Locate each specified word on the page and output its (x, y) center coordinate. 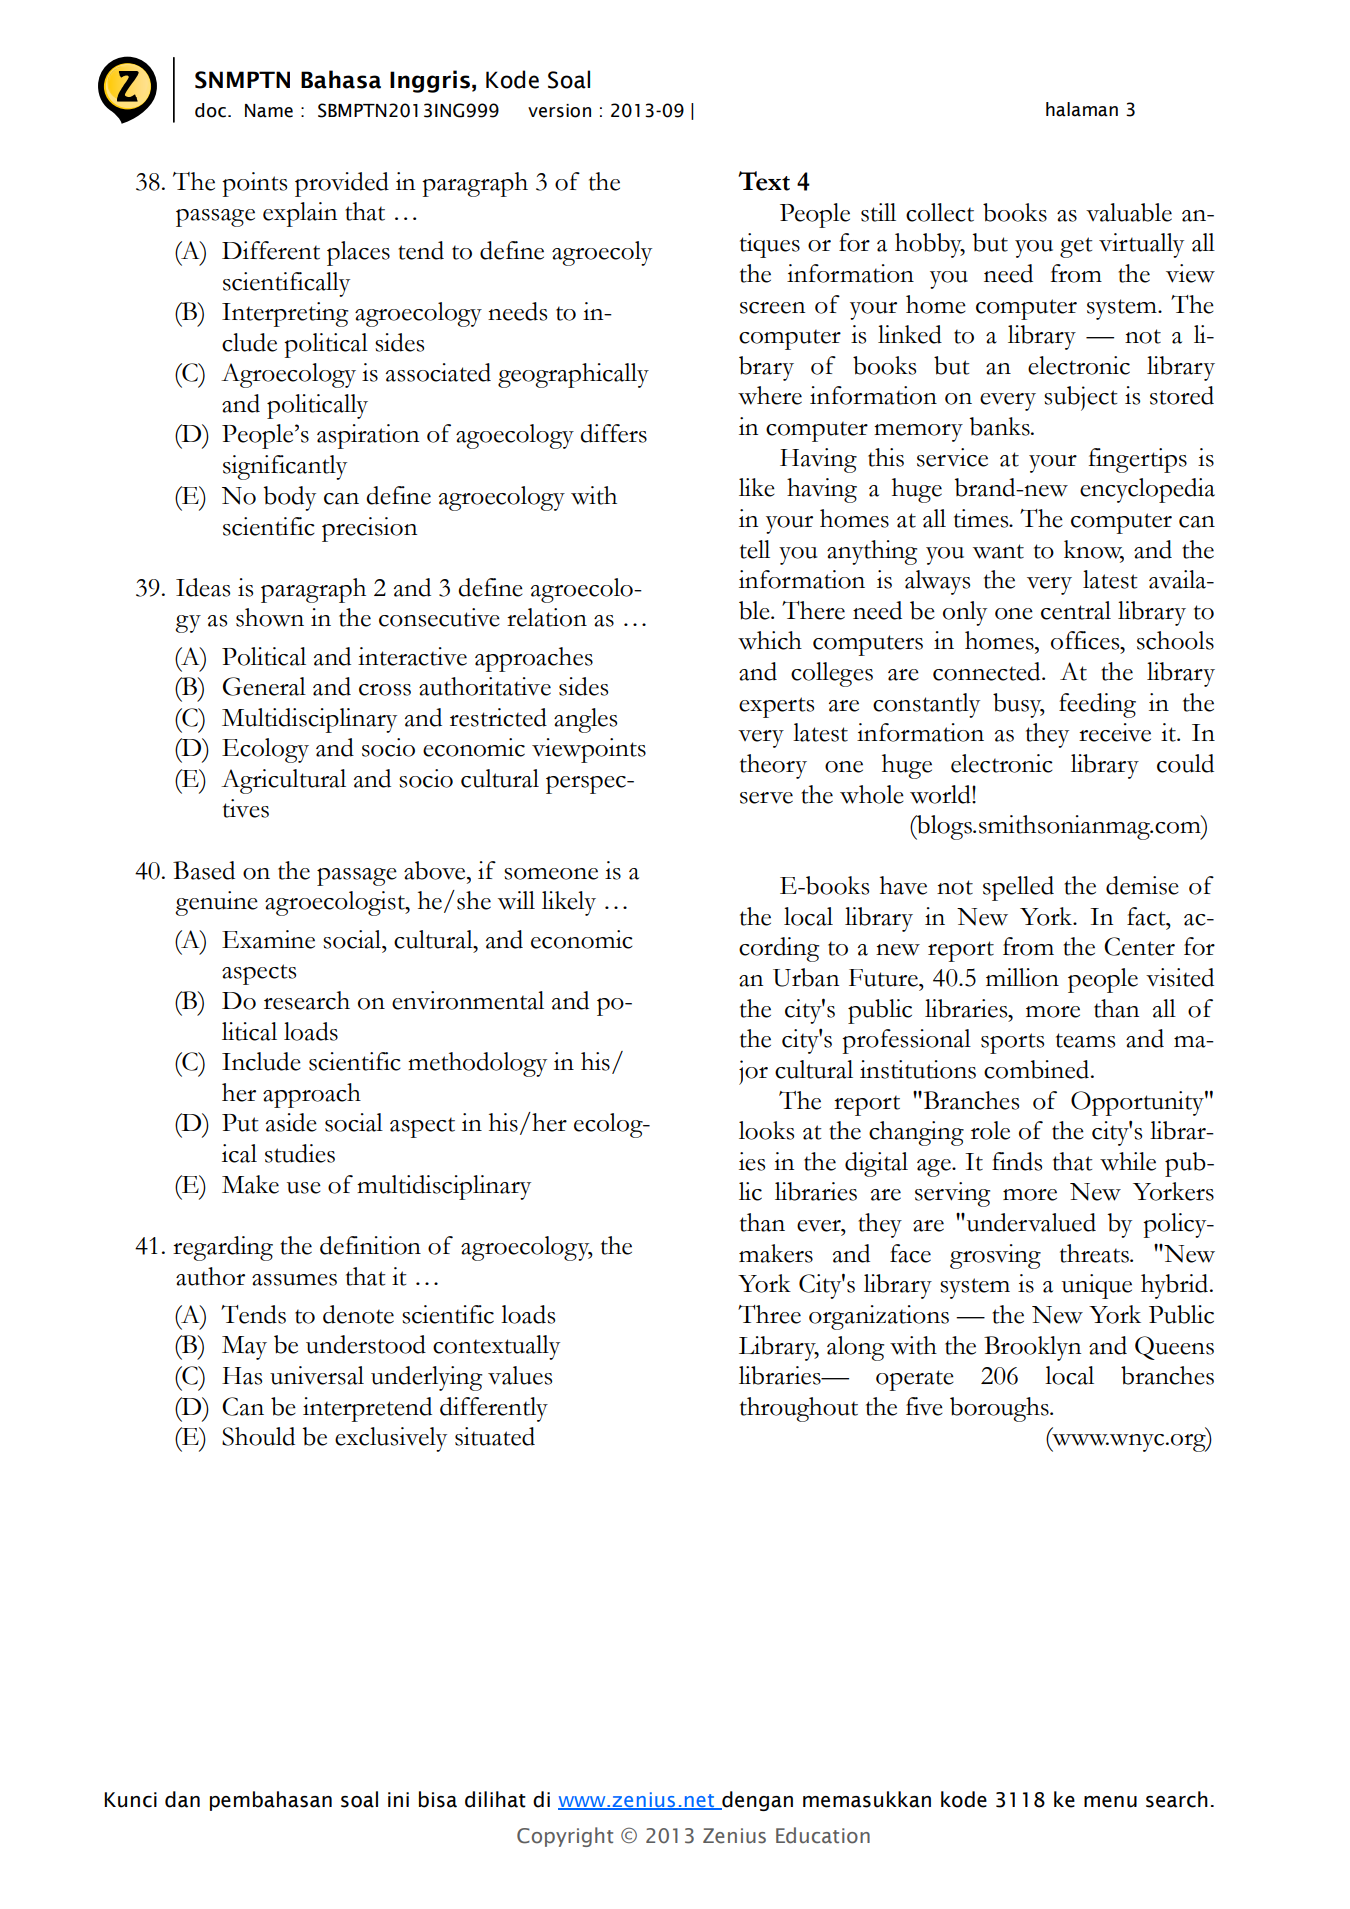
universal (317, 1375)
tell (755, 549)
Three (769, 1314)
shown (270, 617)
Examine (268, 939)
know (1094, 550)
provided (342, 184)
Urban (806, 977)
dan (182, 1799)
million (1022, 977)
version (559, 111)
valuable (1129, 212)
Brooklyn (1032, 1348)
